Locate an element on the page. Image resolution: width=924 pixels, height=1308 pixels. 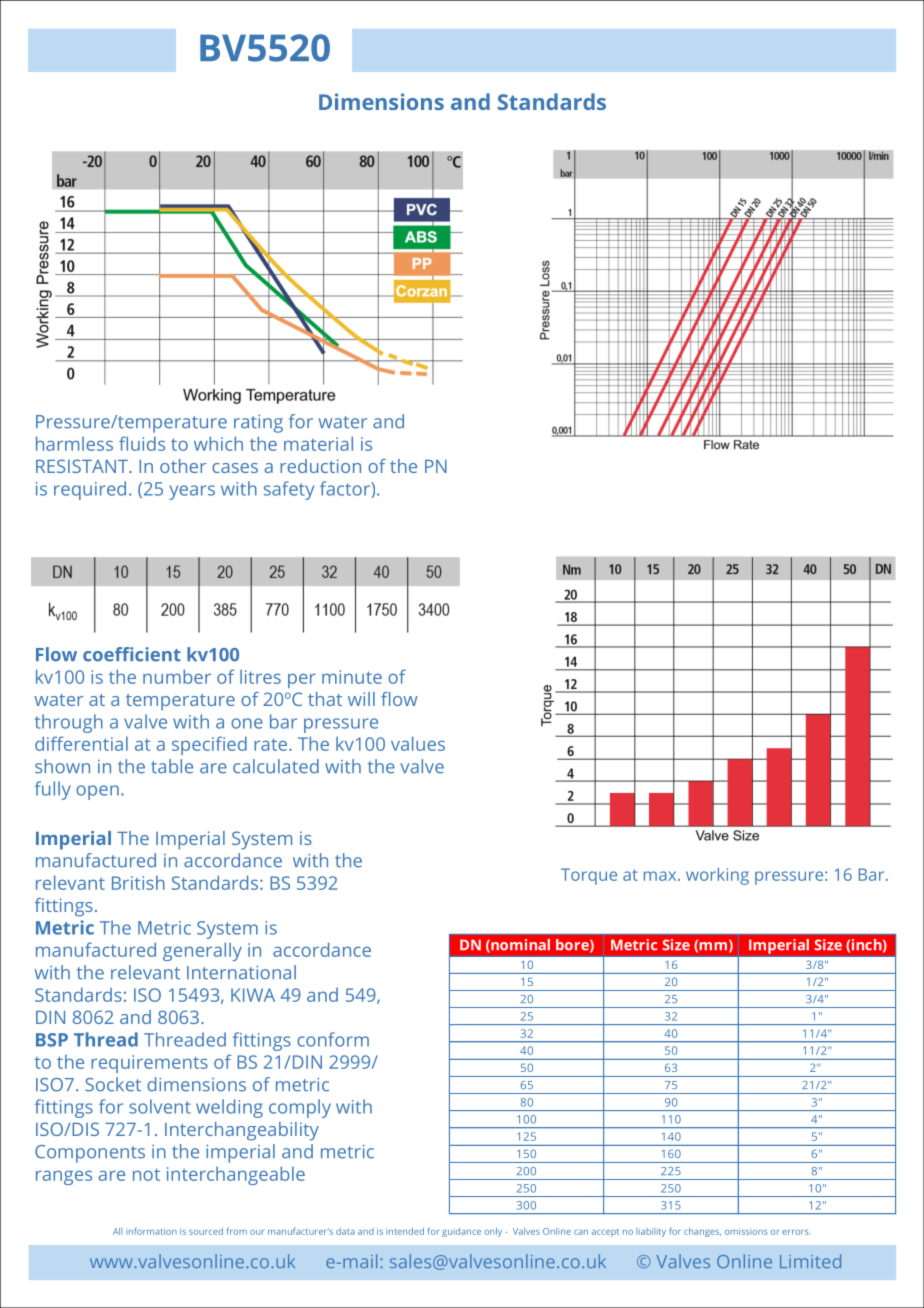
material is located at coordinates (318, 443).
